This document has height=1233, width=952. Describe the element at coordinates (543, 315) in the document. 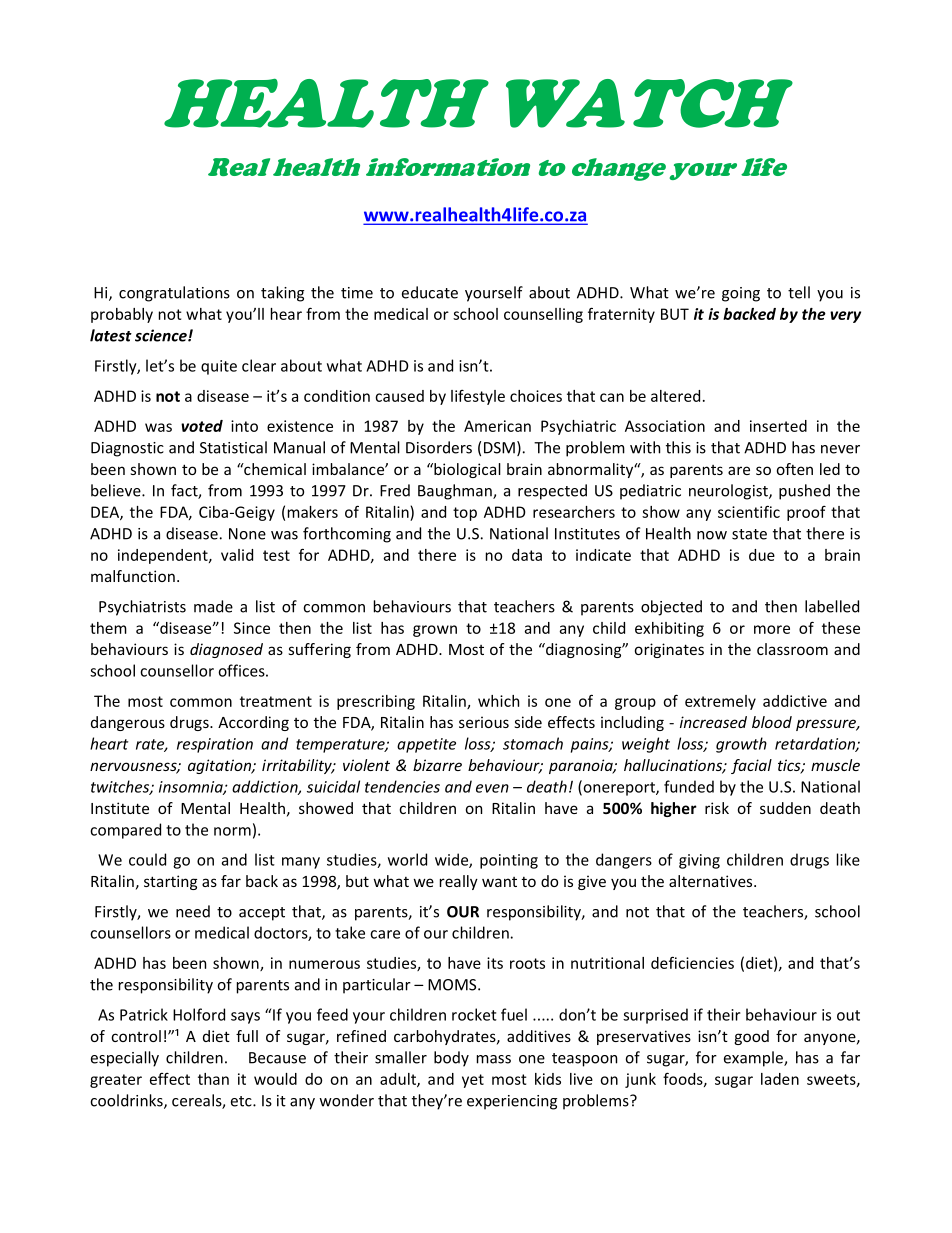

I see `counselling` at that location.
